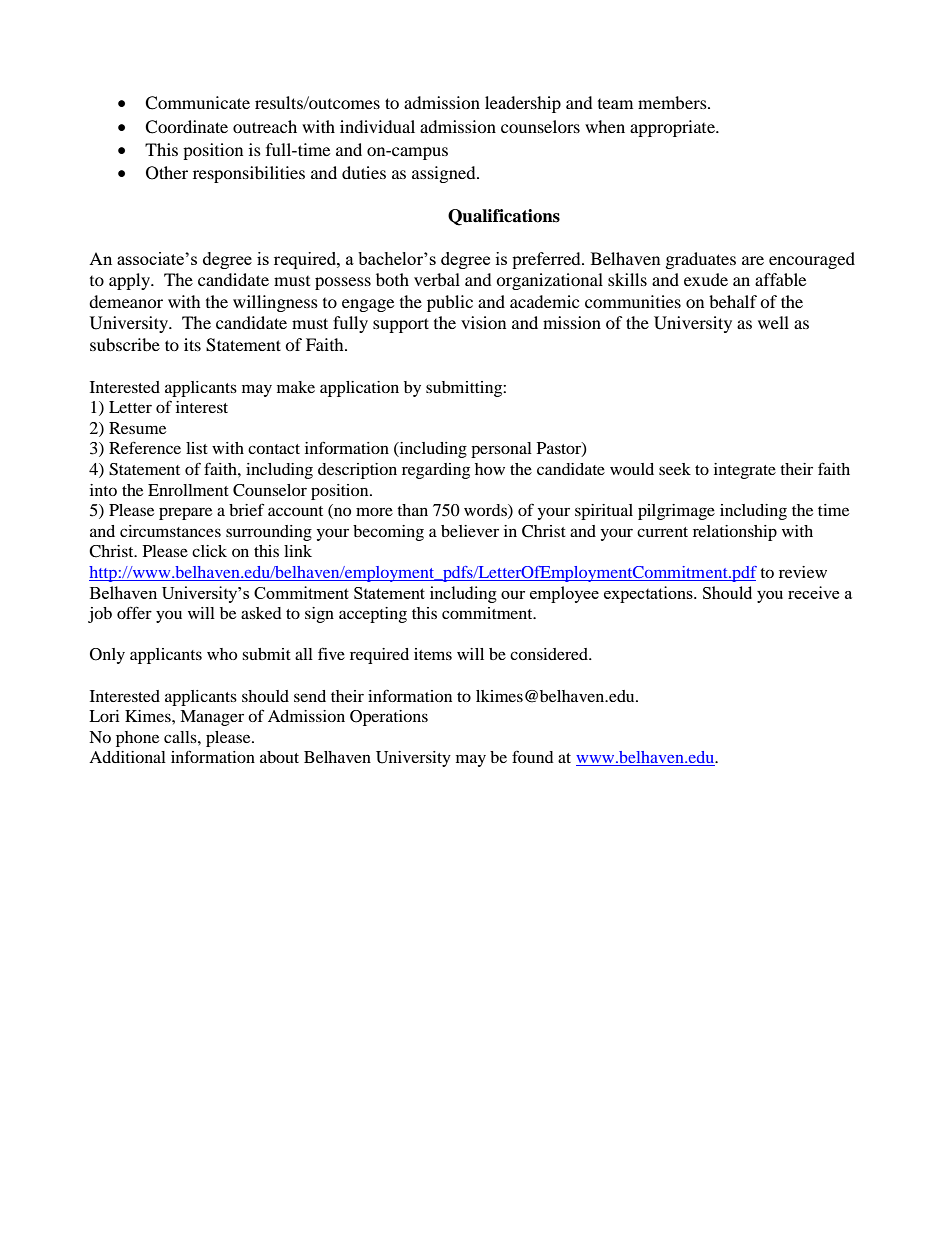  Describe the element at coordinates (773, 322) in the image. I see `well` at that location.
